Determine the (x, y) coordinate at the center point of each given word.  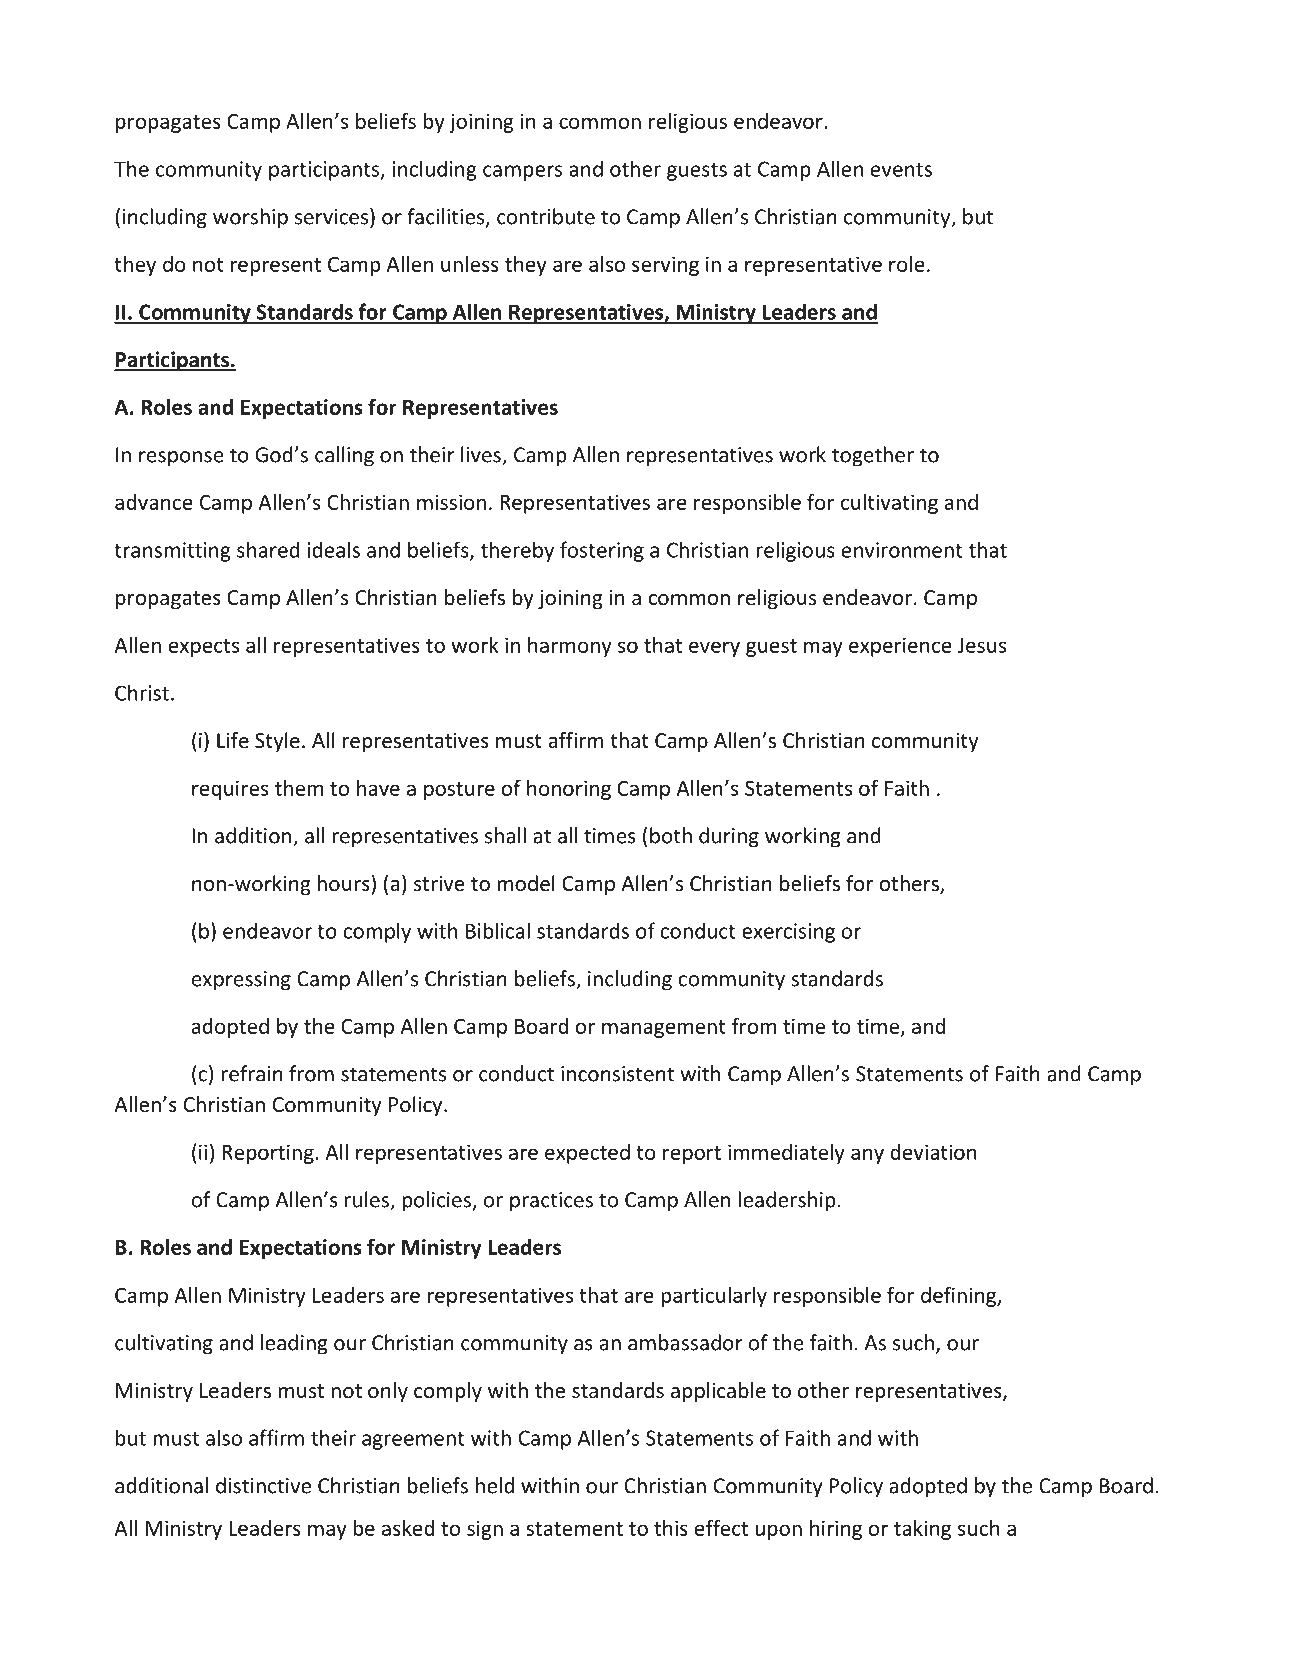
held (495, 1485)
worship (250, 218)
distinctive (263, 1485)
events (901, 170)
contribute (546, 216)
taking (922, 1530)
